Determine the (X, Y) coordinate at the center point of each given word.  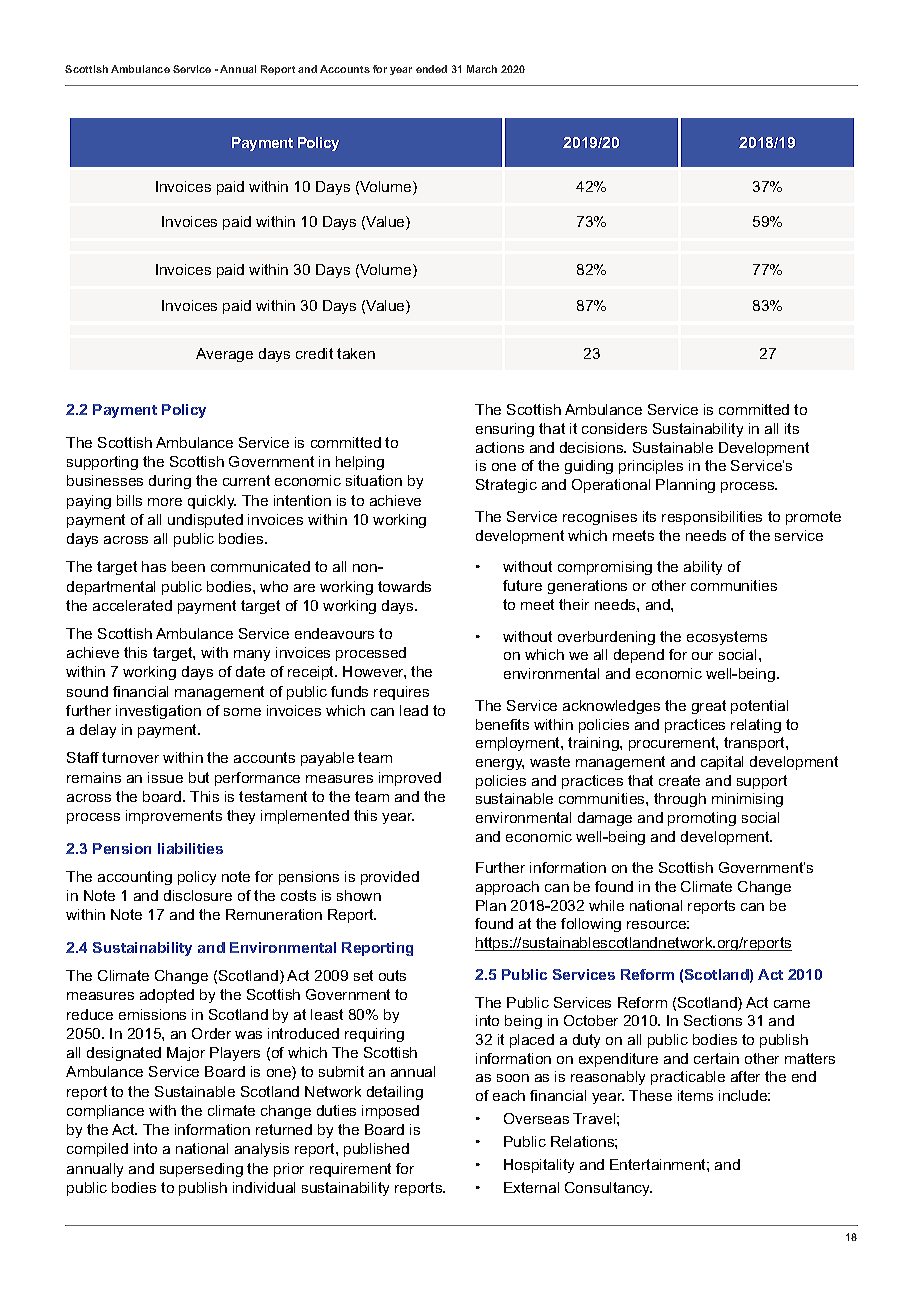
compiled (97, 1150)
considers (614, 428)
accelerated (132, 605)
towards (404, 586)
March (482, 69)
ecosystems (727, 638)
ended (431, 69)
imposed (390, 1112)
